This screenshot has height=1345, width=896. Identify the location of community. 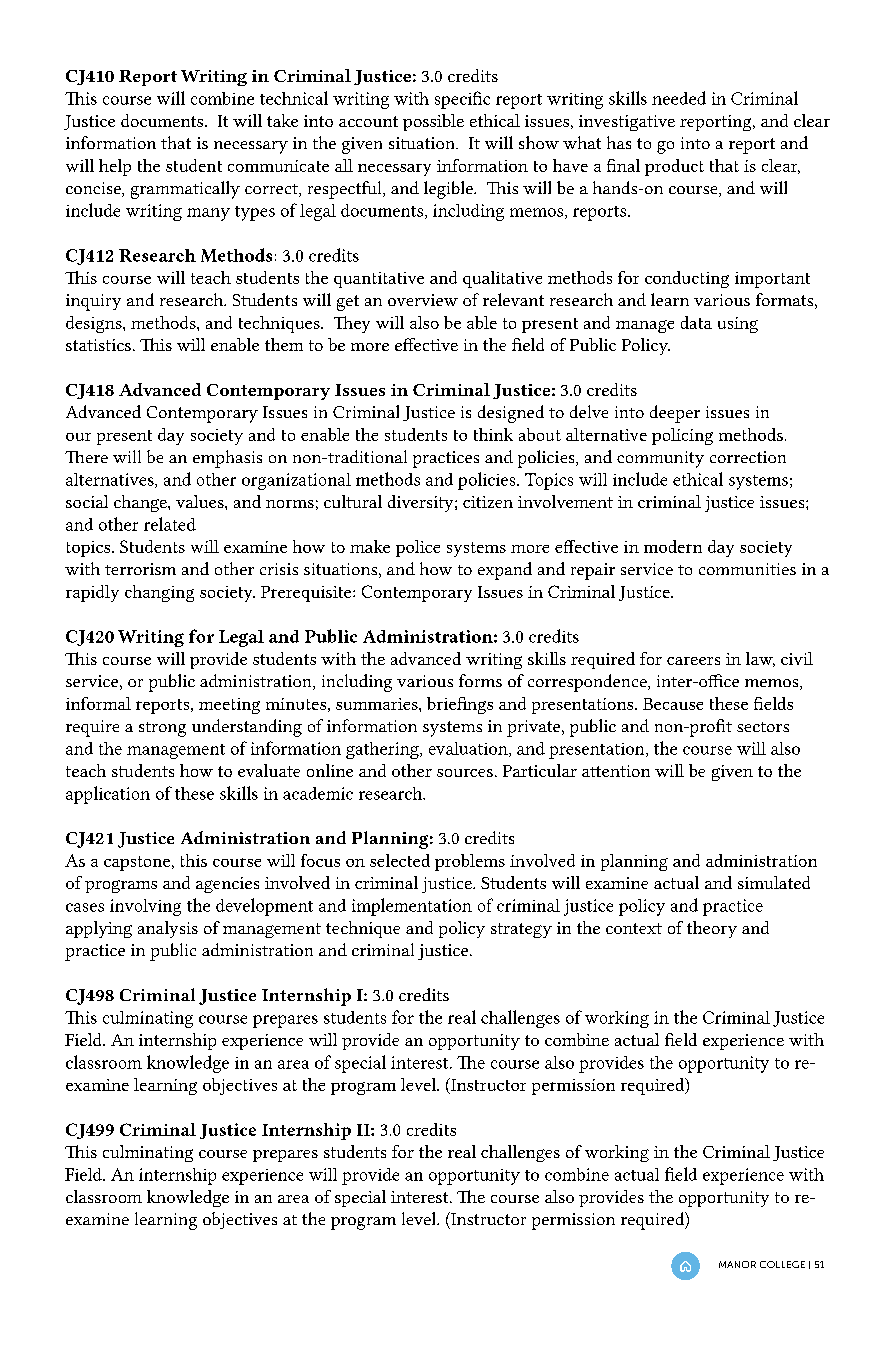
(660, 459).
